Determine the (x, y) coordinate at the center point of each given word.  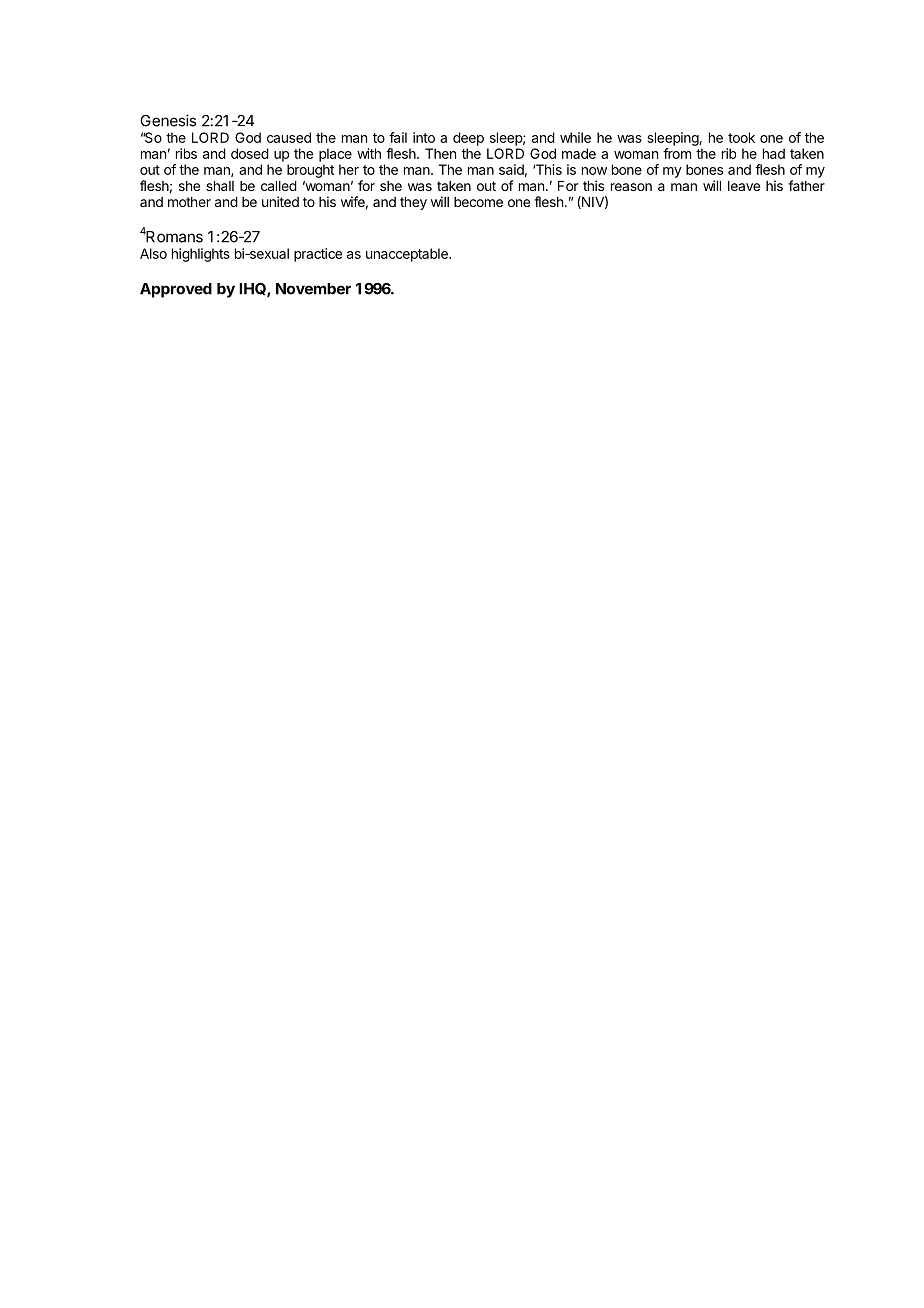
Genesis (168, 120)
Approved (176, 290)
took (741, 137)
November (313, 289)
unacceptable (408, 255)
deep (468, 139)
